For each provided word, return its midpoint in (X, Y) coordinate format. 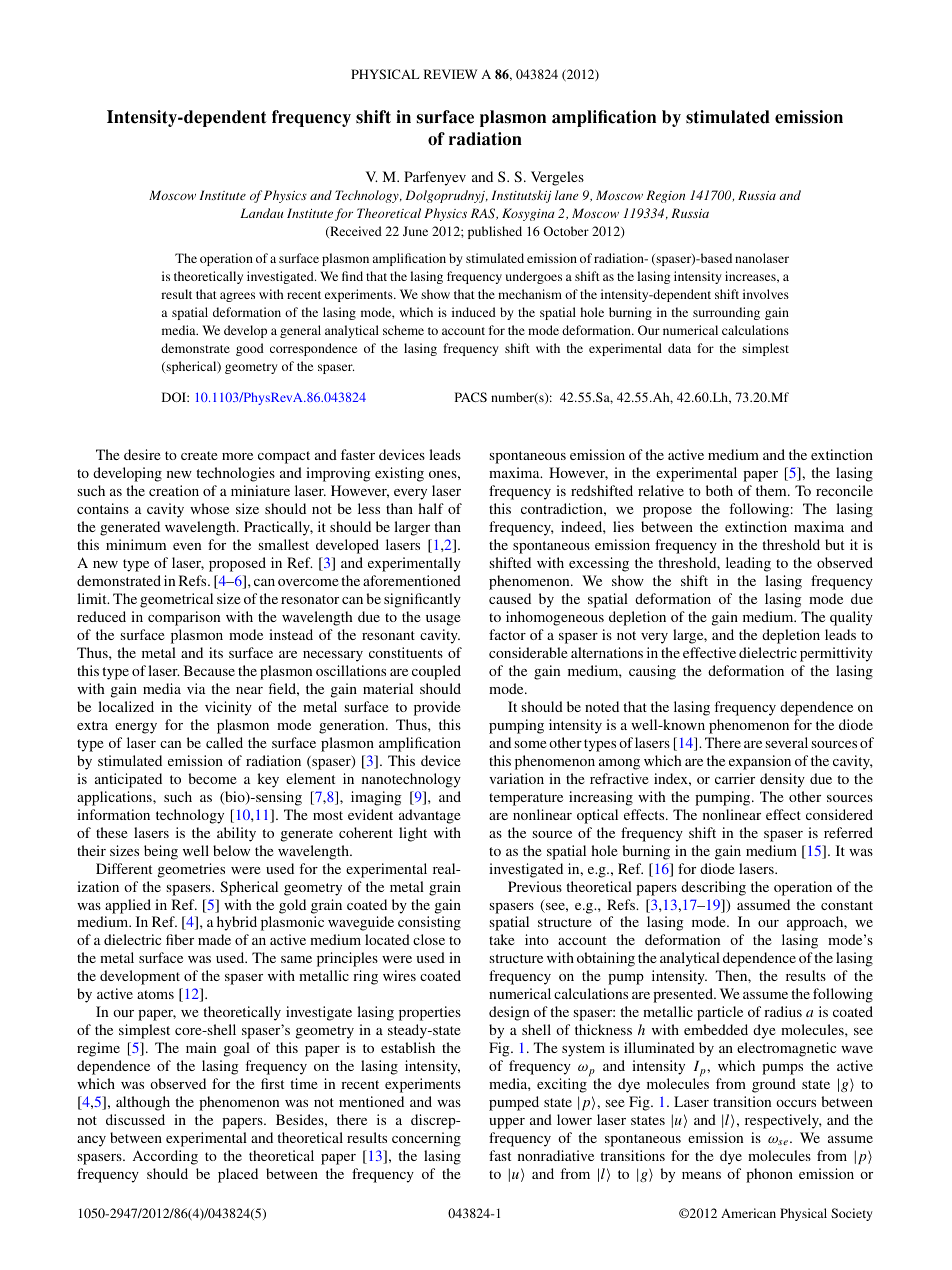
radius (783, 1011)
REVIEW (450, 74)
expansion (760, 762)
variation (516, 778)
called (224, 742)
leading (748, 564)
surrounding (726, 313)
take (502, 939)
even (187, 546)
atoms (155, 994)
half (431, 508)
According (165, 1157)
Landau (261, 213)
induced (474, 312)
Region (665, 196)
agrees (237, 297)
